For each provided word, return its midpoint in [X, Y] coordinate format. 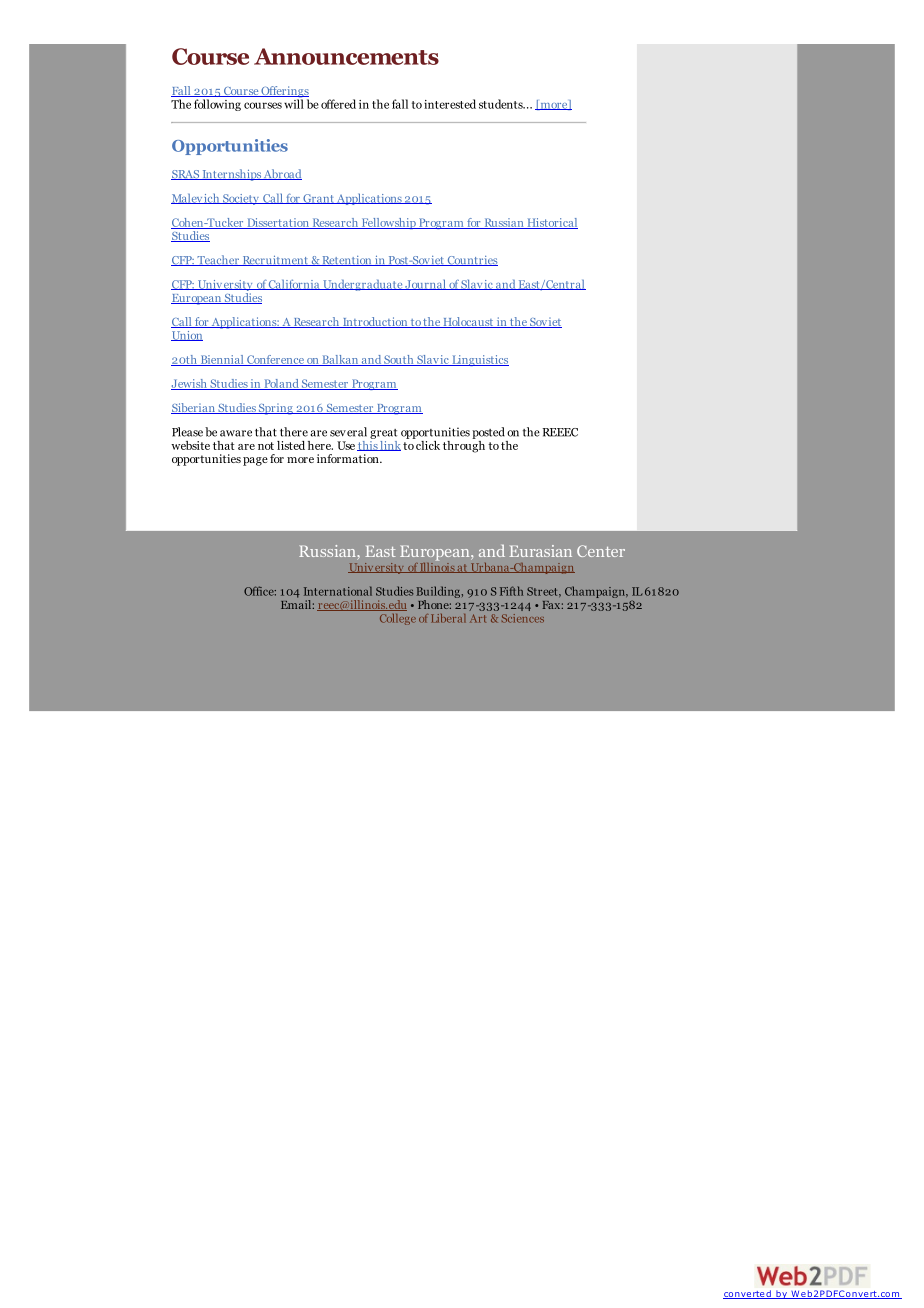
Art [478, 618]
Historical [551, 223]
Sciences [523, 618]
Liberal [448, 618]
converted [748, 1294]
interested [450, 104]
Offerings [284, 93]
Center [601, 551]
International [338, 591]
